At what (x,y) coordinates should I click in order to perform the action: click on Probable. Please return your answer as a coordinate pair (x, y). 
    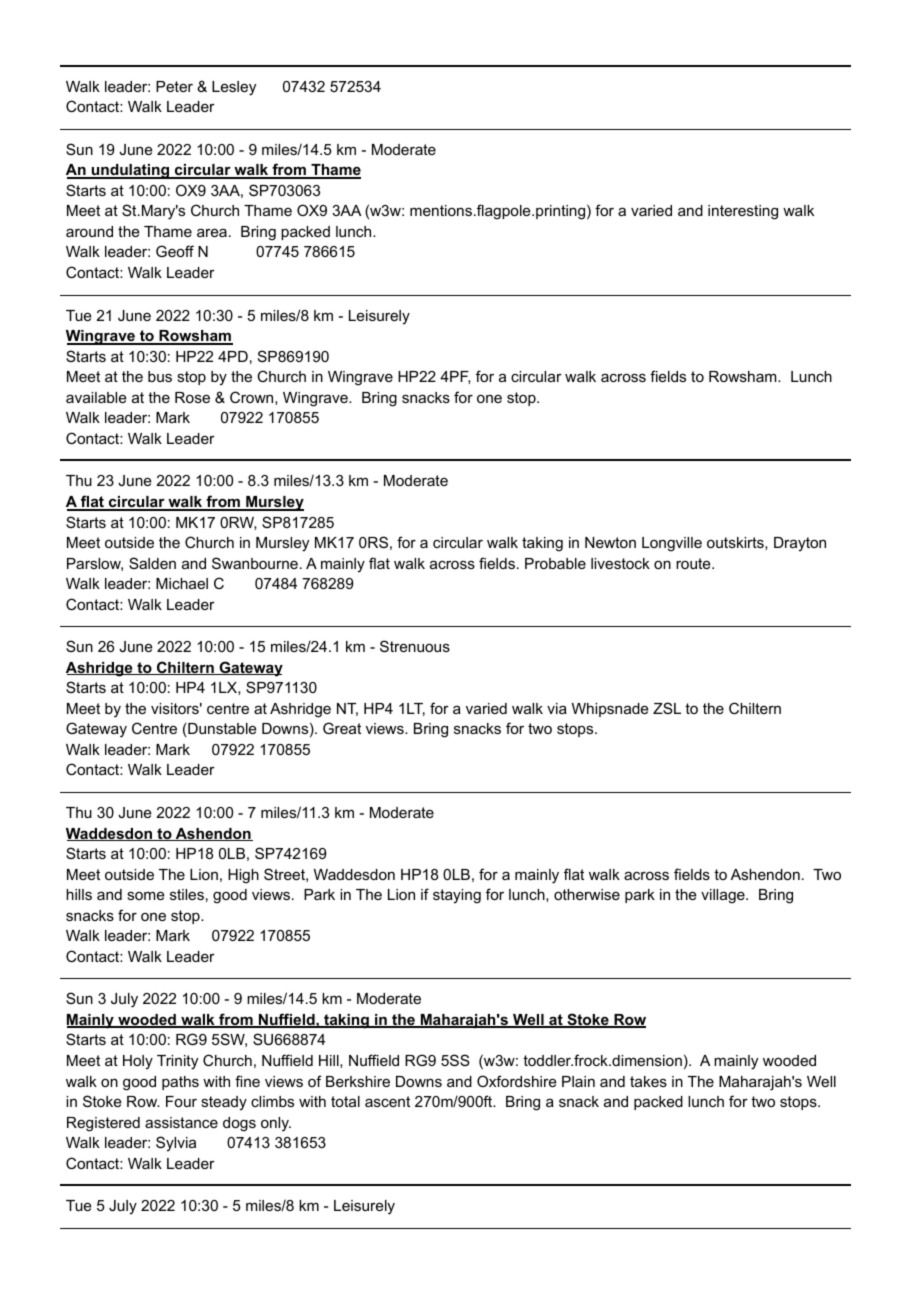
    Looking at the image, I should click on (555, 563).
